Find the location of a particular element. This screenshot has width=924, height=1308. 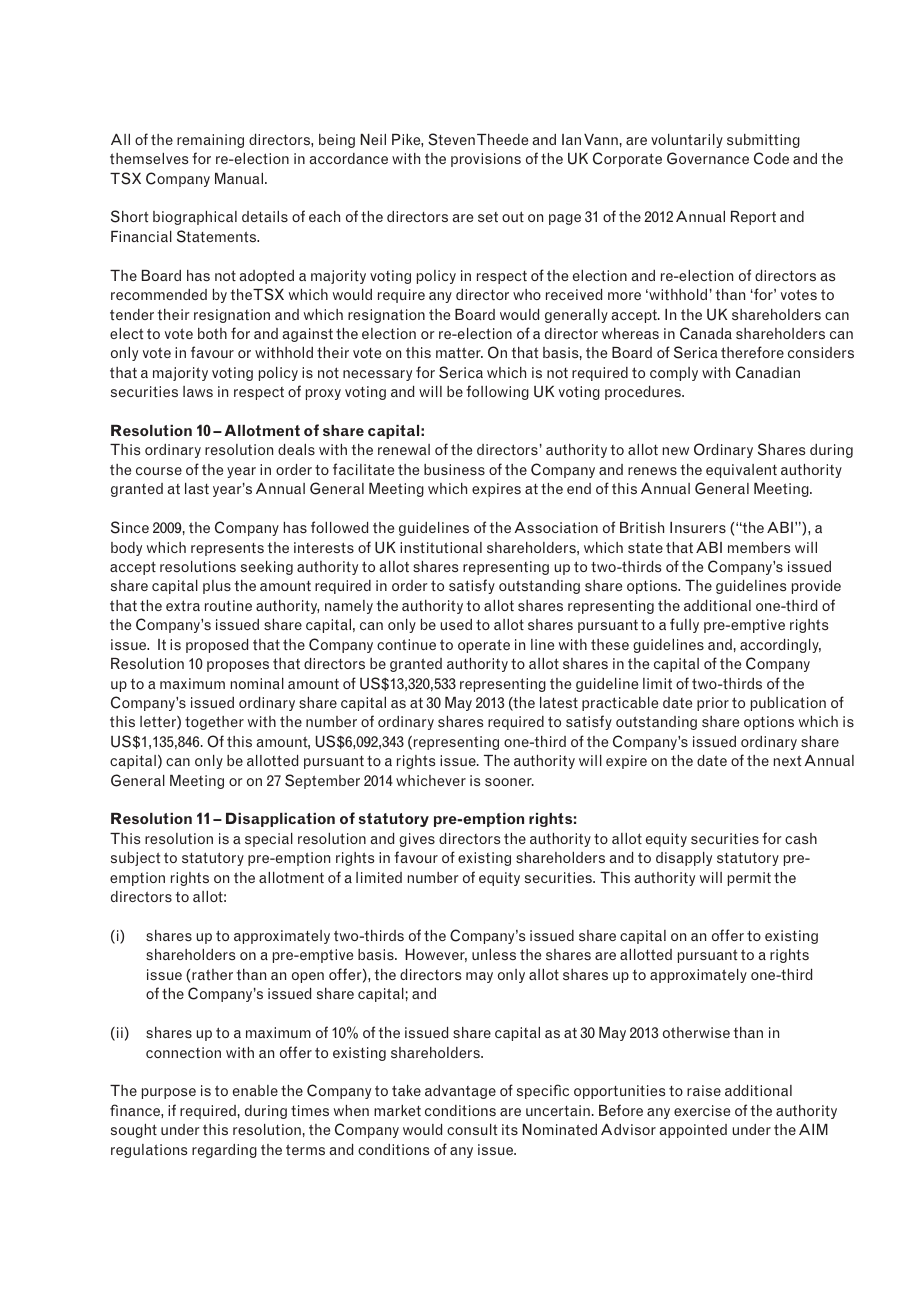

members is located at coordinates (759, 547).
